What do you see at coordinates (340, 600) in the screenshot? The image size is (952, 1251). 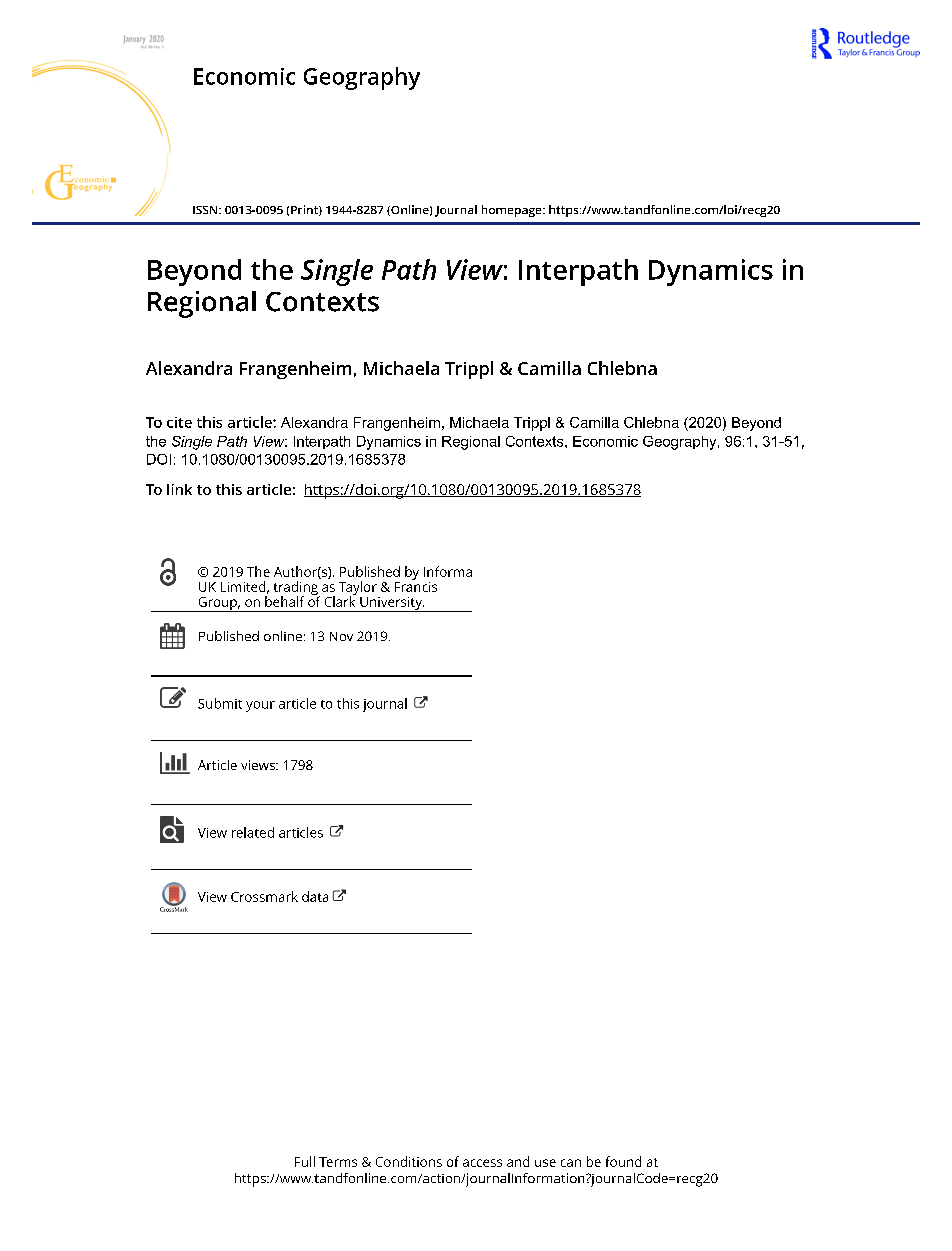 I see `Clark` at bounding box center [340, 600].
